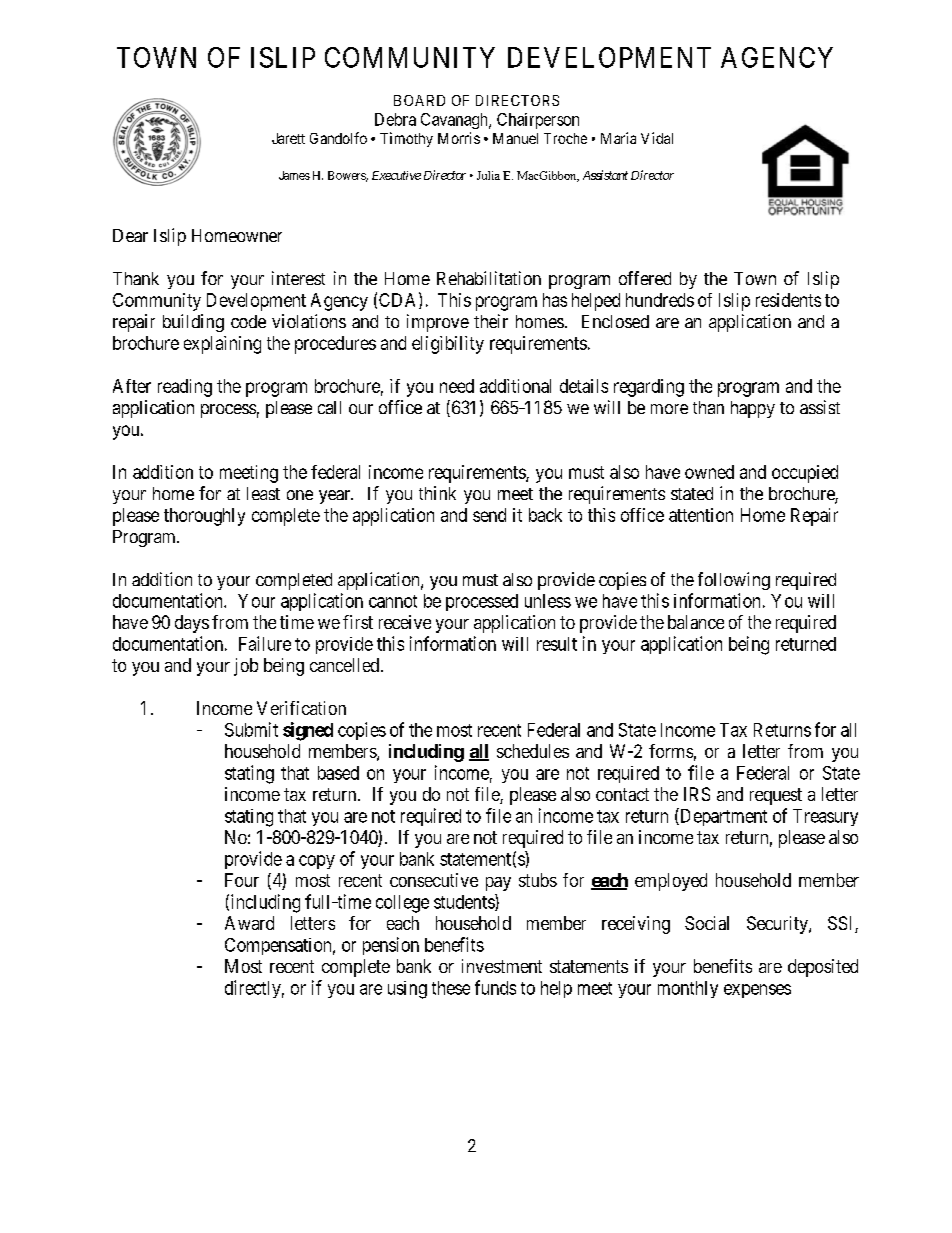  I want to click on schedules, so click(533, 751).
